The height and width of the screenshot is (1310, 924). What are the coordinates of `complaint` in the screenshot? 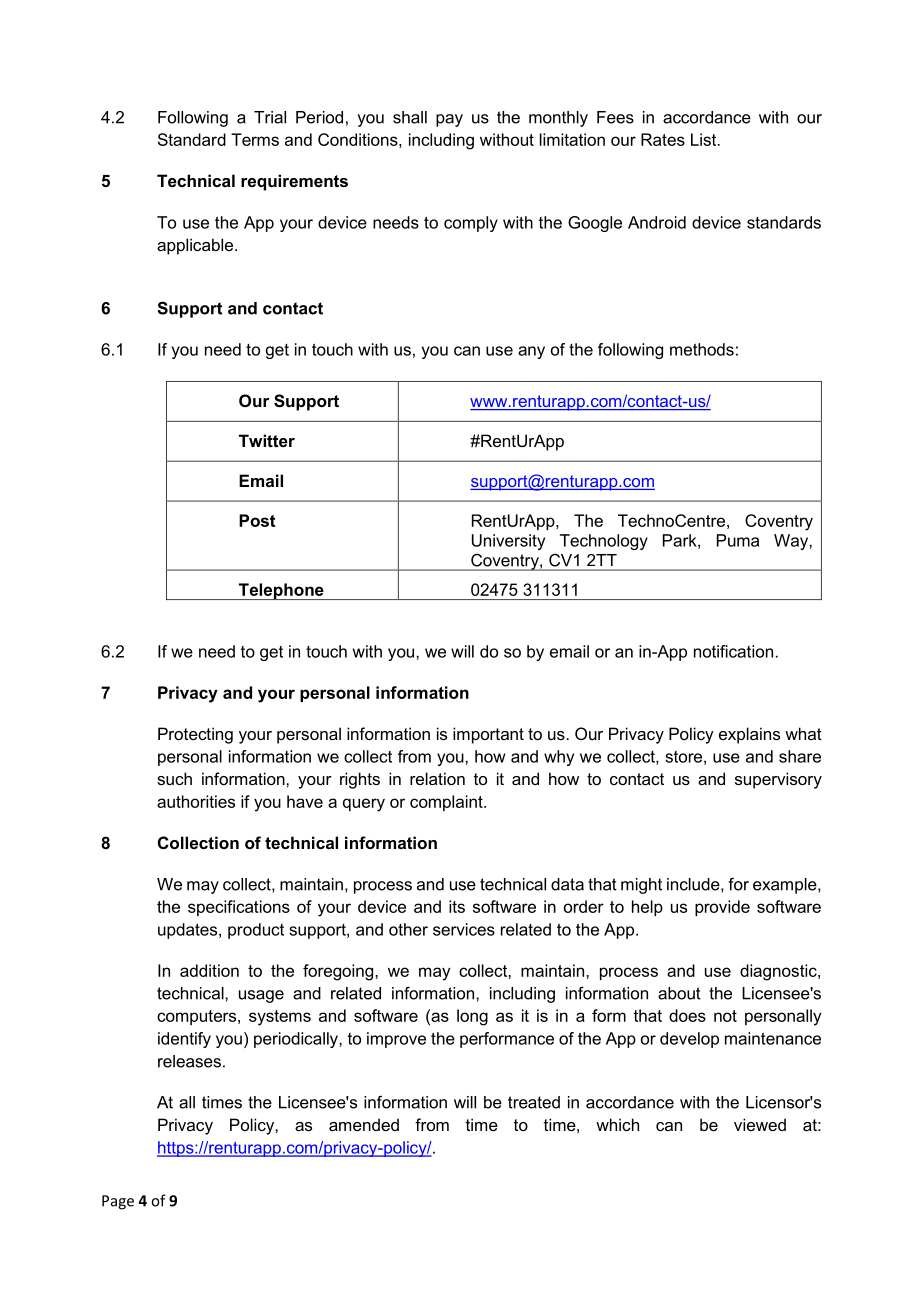 It's located at (447, 803).
